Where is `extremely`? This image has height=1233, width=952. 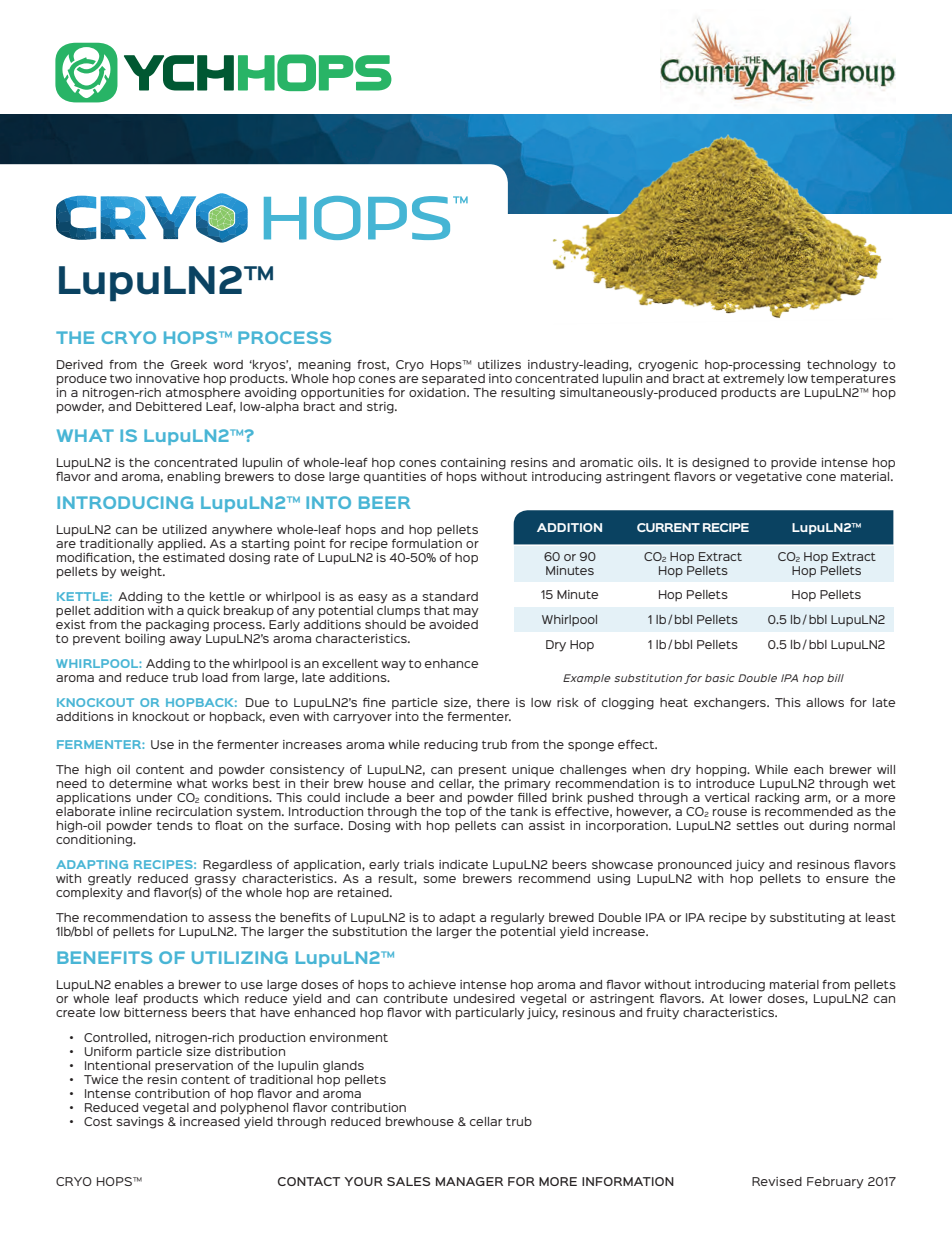 extremely is located at coordinates (754, 380).
